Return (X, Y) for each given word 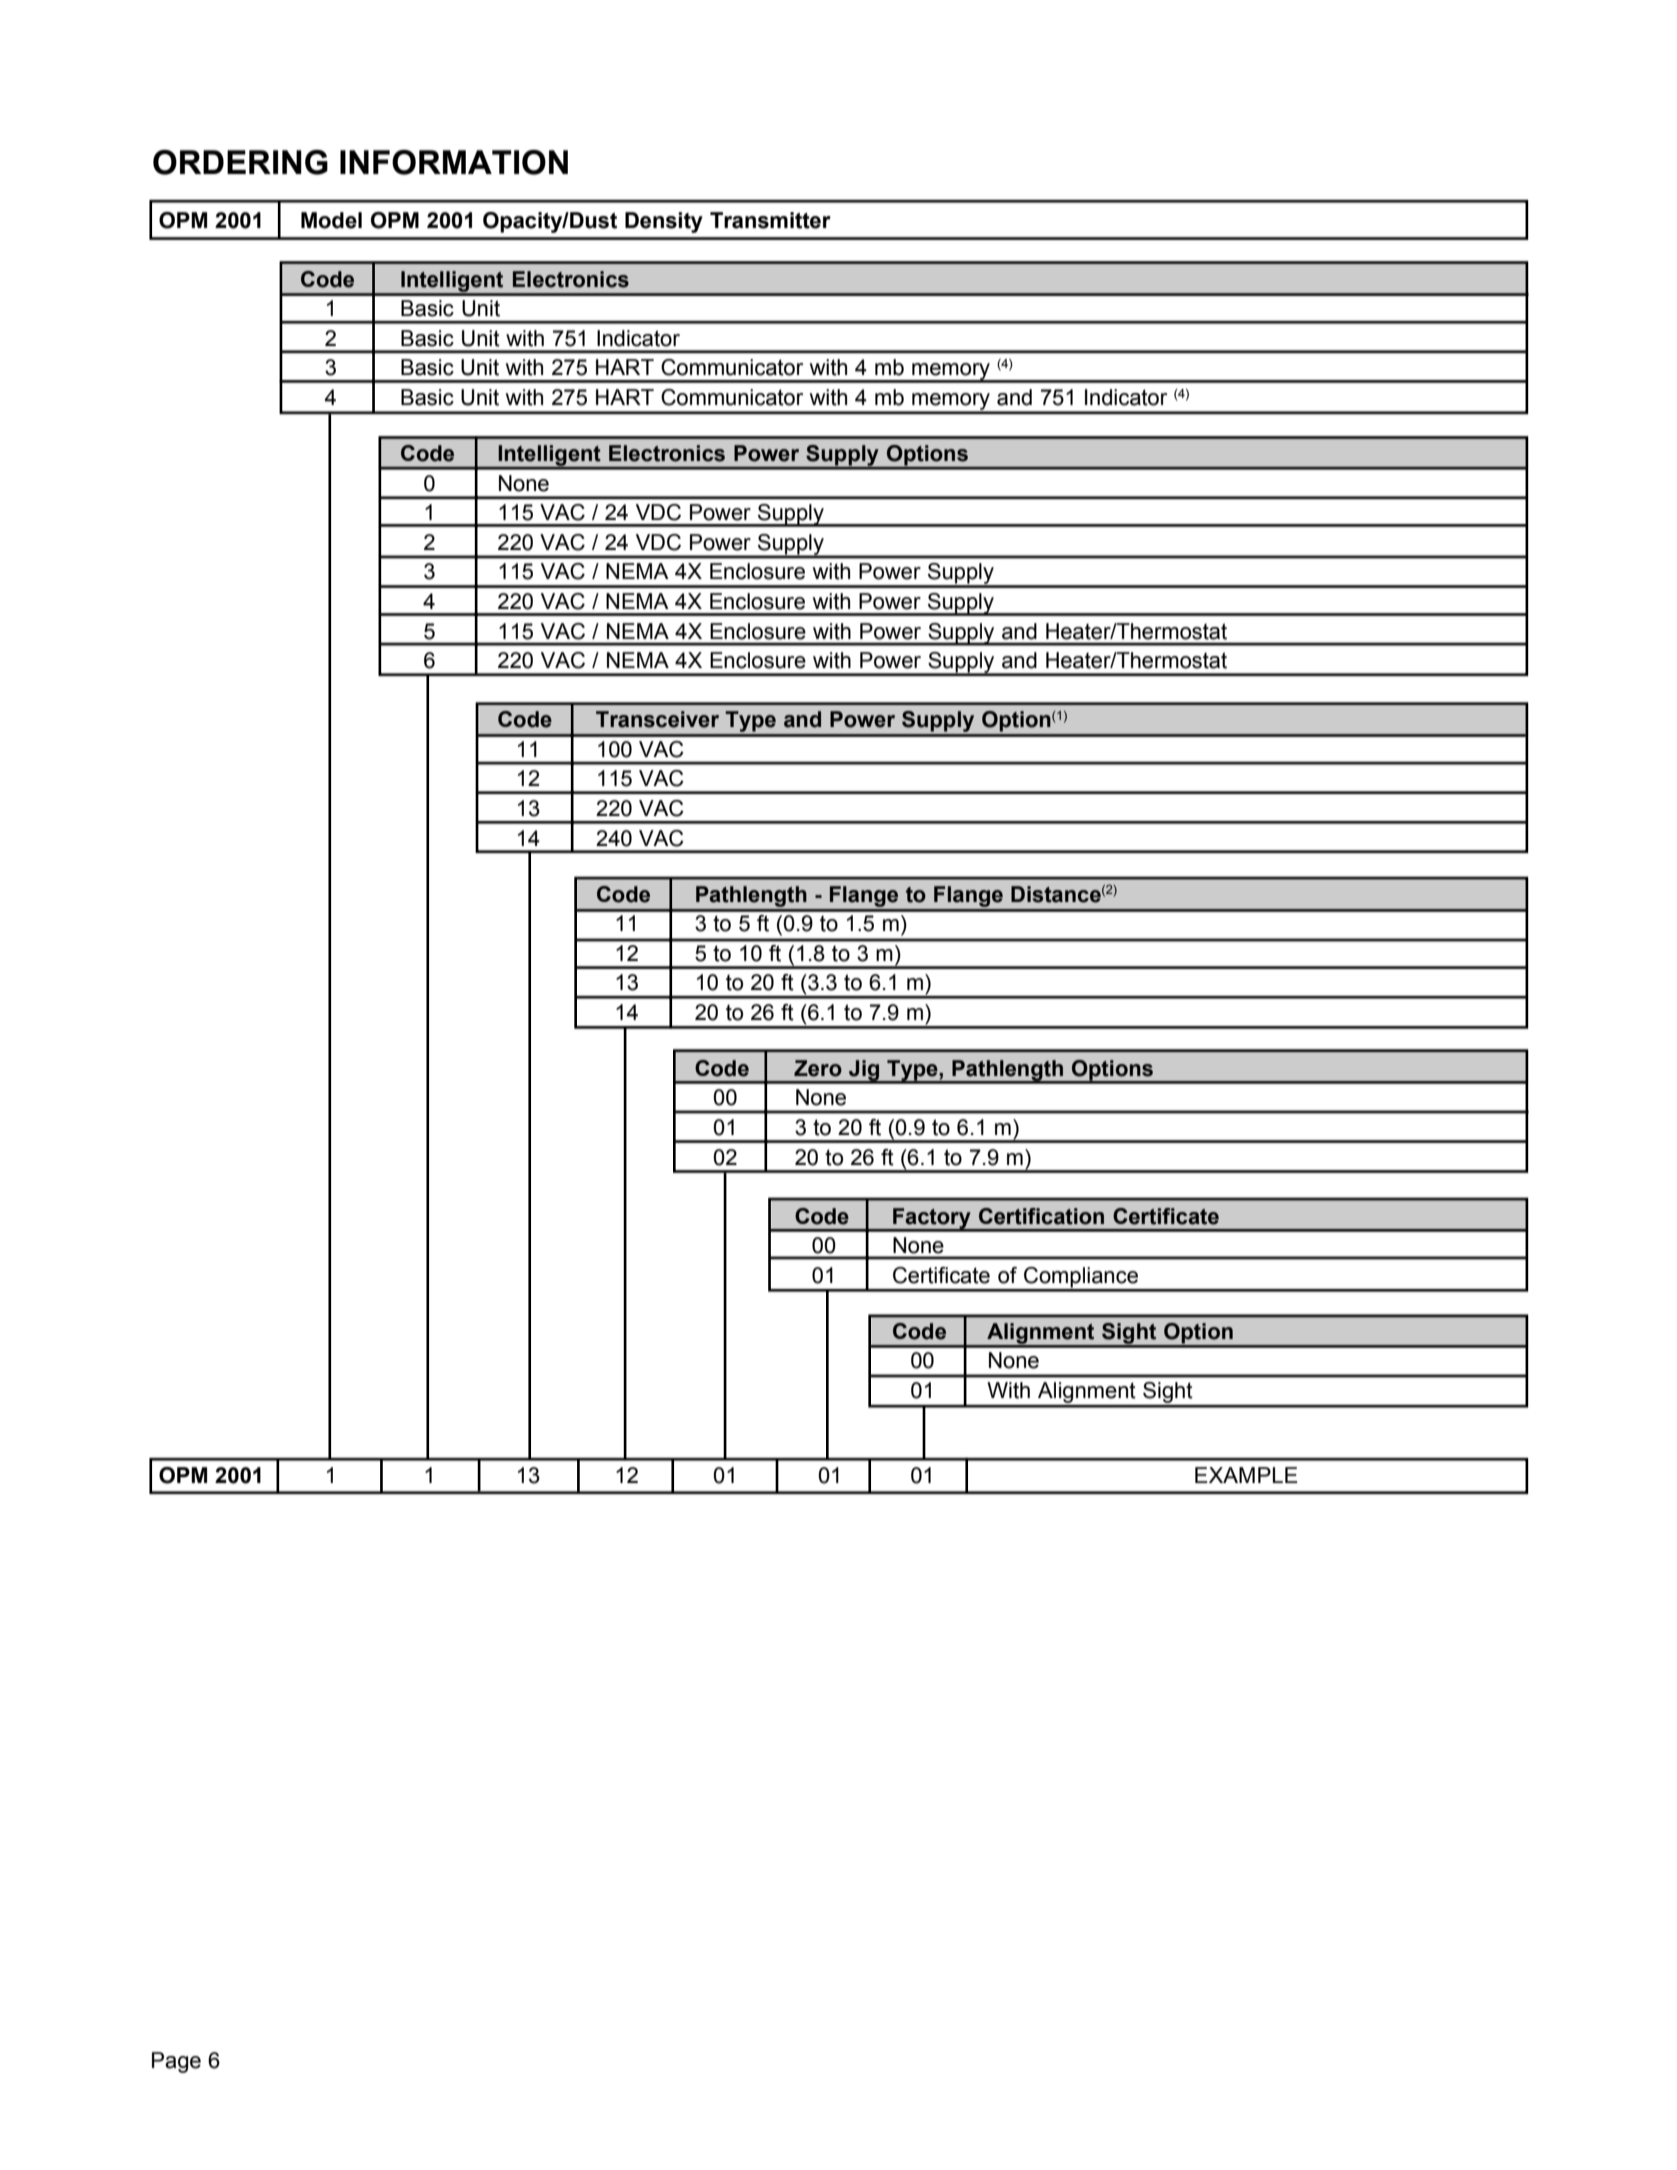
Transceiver (657, 719)
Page (176, 2062)
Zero (818, 1068)
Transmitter (770, 220)
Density (664, 222)
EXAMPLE (1246, 1475)
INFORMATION (454, 162)
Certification (1041, 1216)
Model (331, 220)
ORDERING (240, 162)
